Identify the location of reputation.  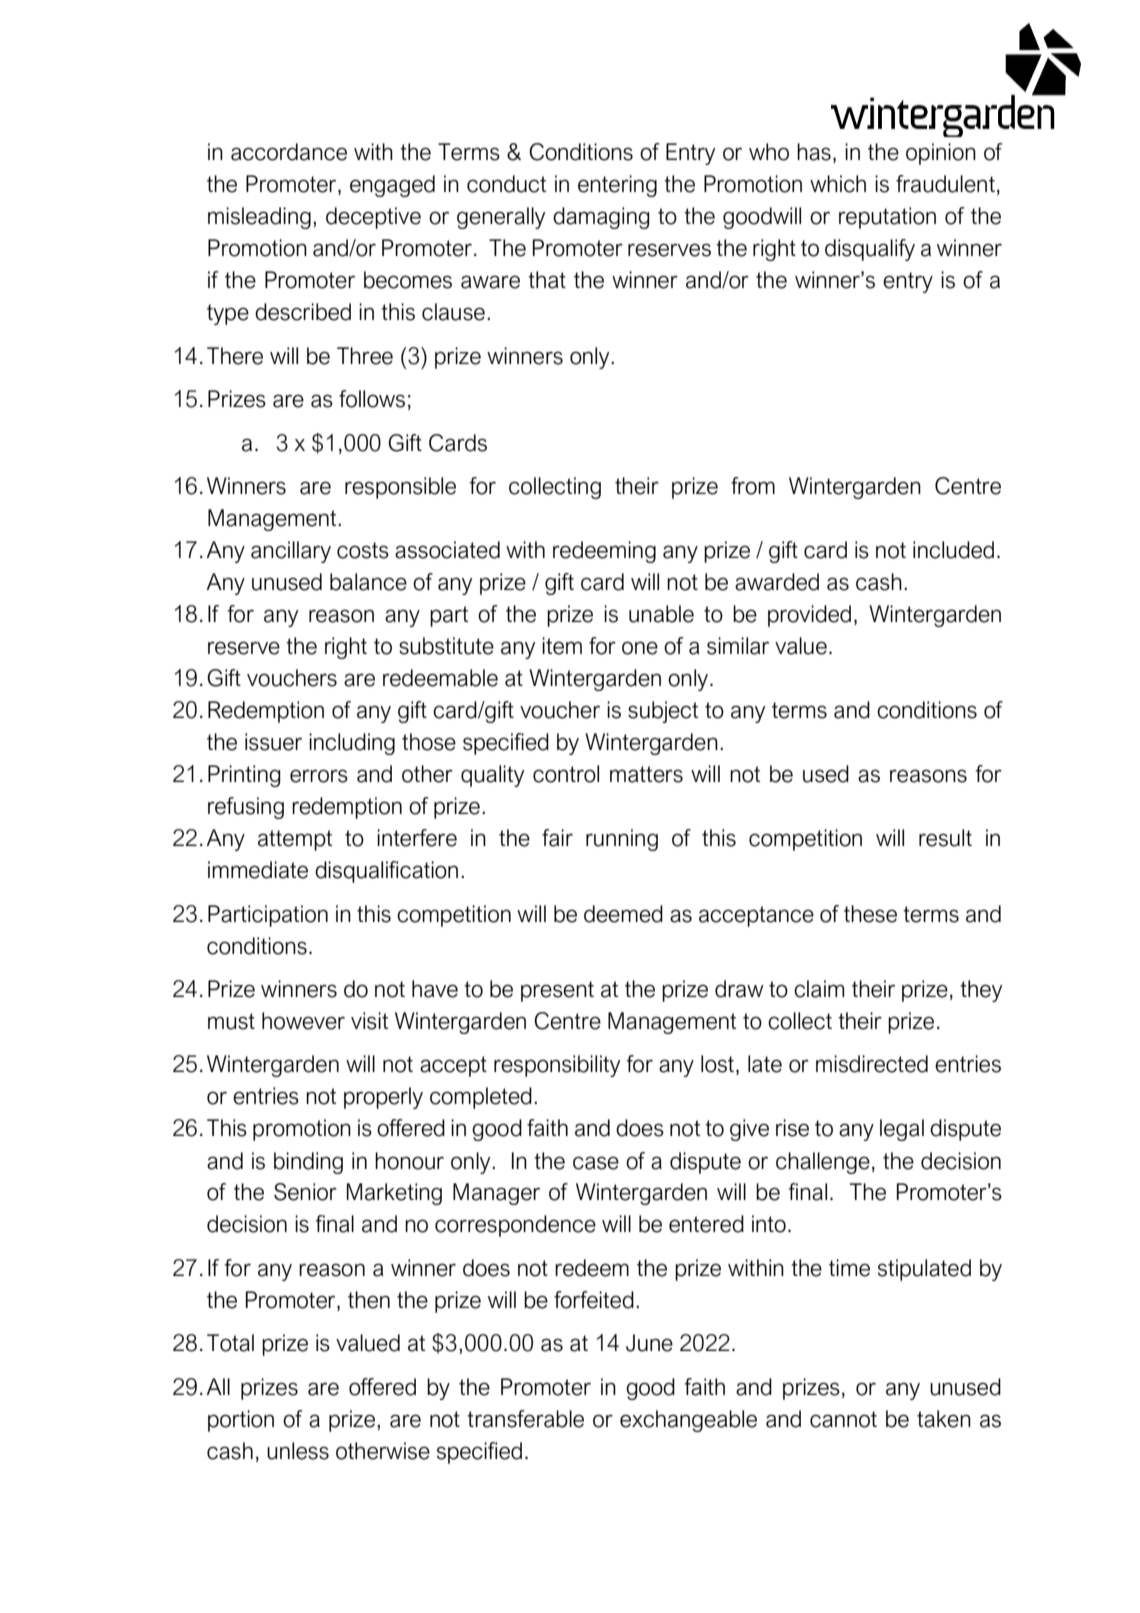
(887, 218).
